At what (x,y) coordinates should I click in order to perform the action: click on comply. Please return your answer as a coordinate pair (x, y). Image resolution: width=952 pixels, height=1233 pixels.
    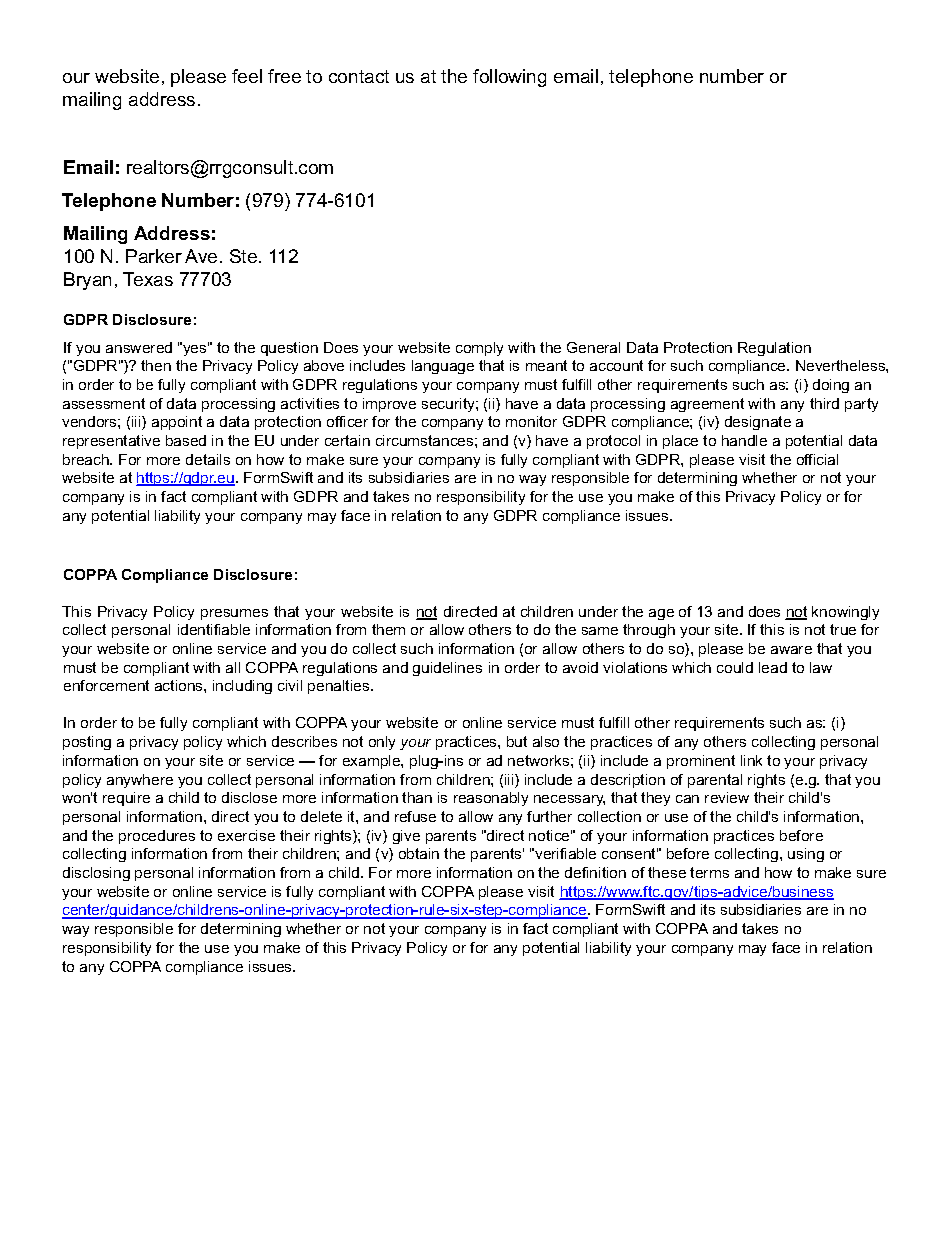
    Looking at the image, I should click on (479, 349).
